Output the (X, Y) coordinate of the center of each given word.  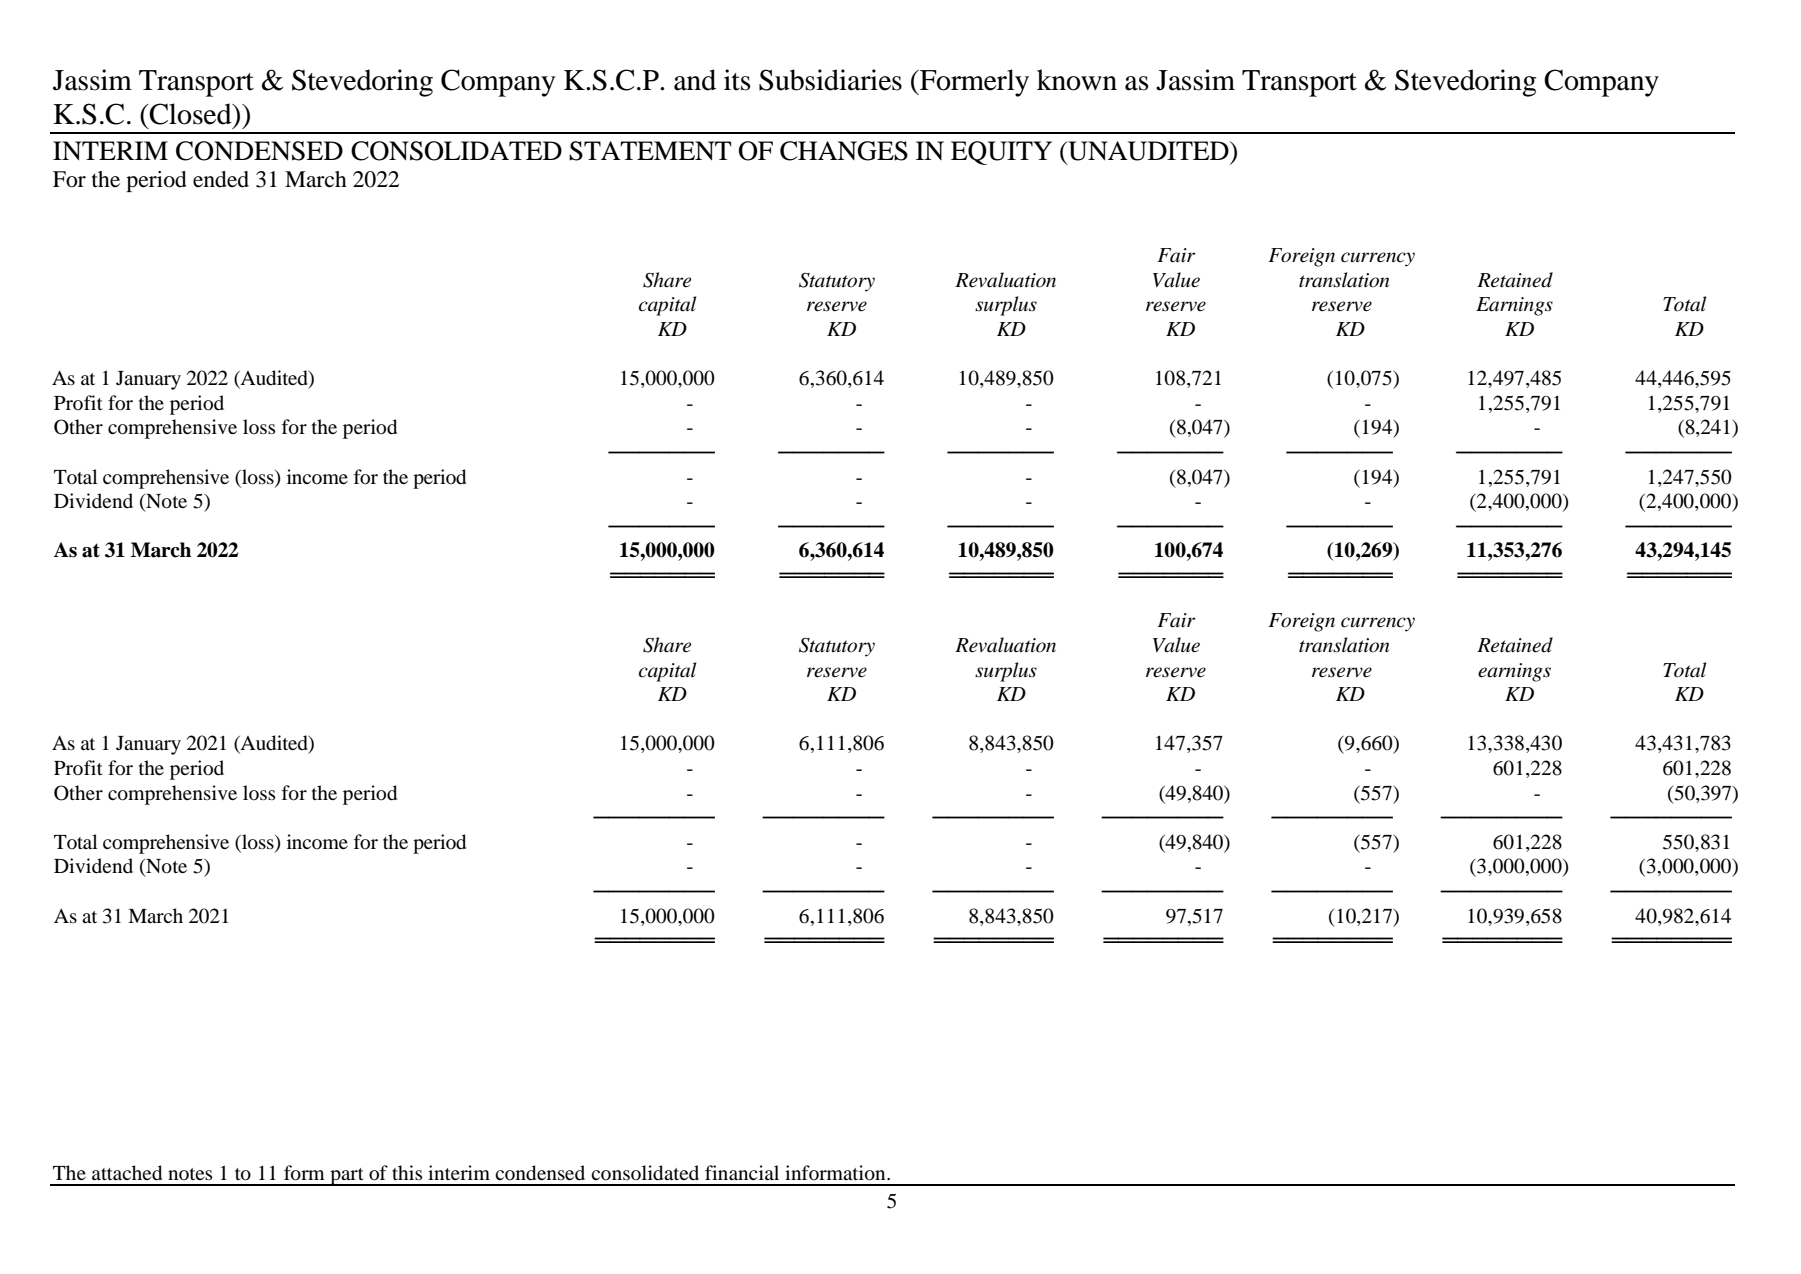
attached (127, 1173)
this (407, 1172)
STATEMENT (650, 151)
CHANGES (844, 151)
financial (742, 1172)
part (347, 1177)
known (1077, 80)
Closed (191, 114)
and (695, 80)
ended (221, 179)
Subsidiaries (830, 80)
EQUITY (1001, 153)
